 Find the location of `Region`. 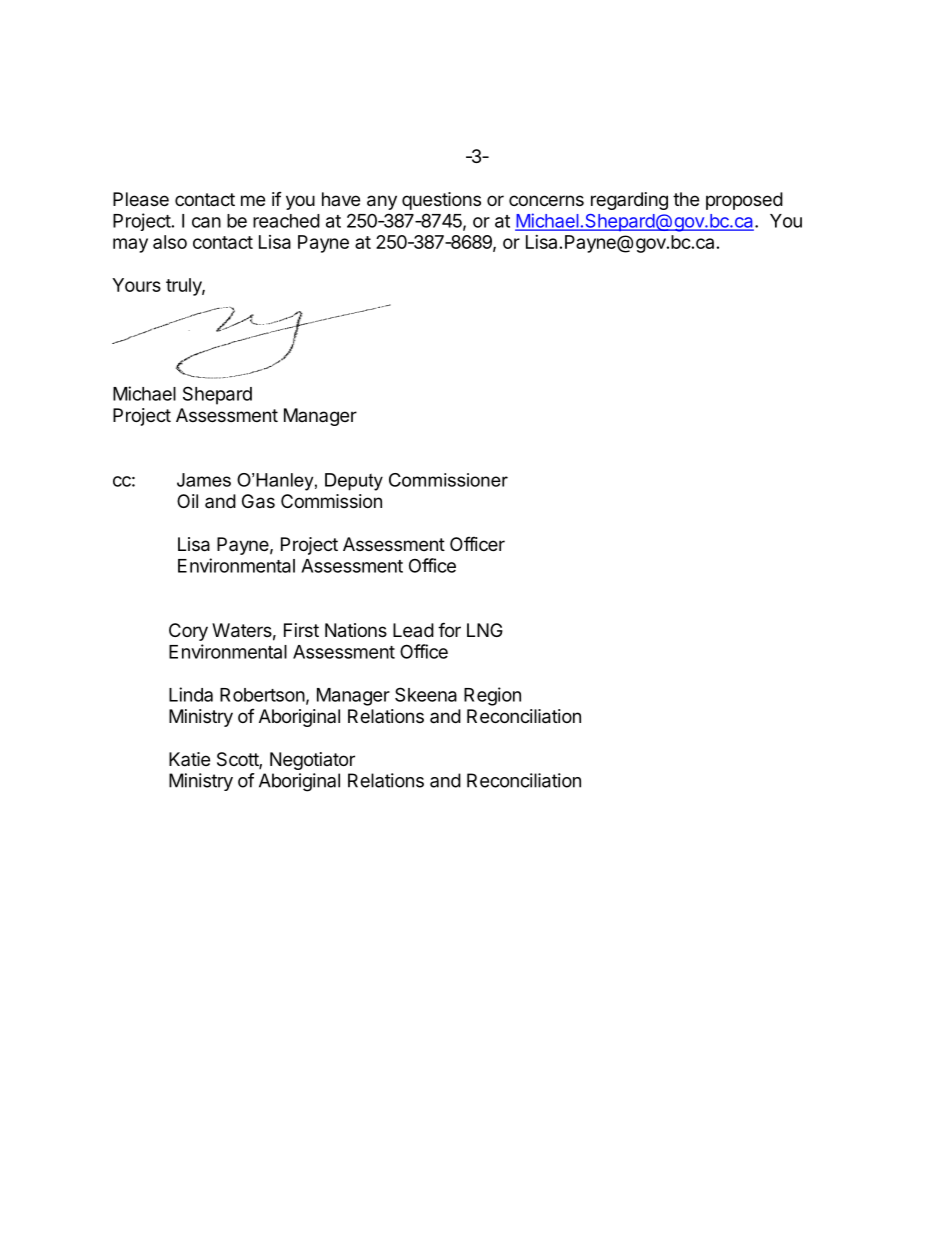

Region is located at coordinates (492, 696).
